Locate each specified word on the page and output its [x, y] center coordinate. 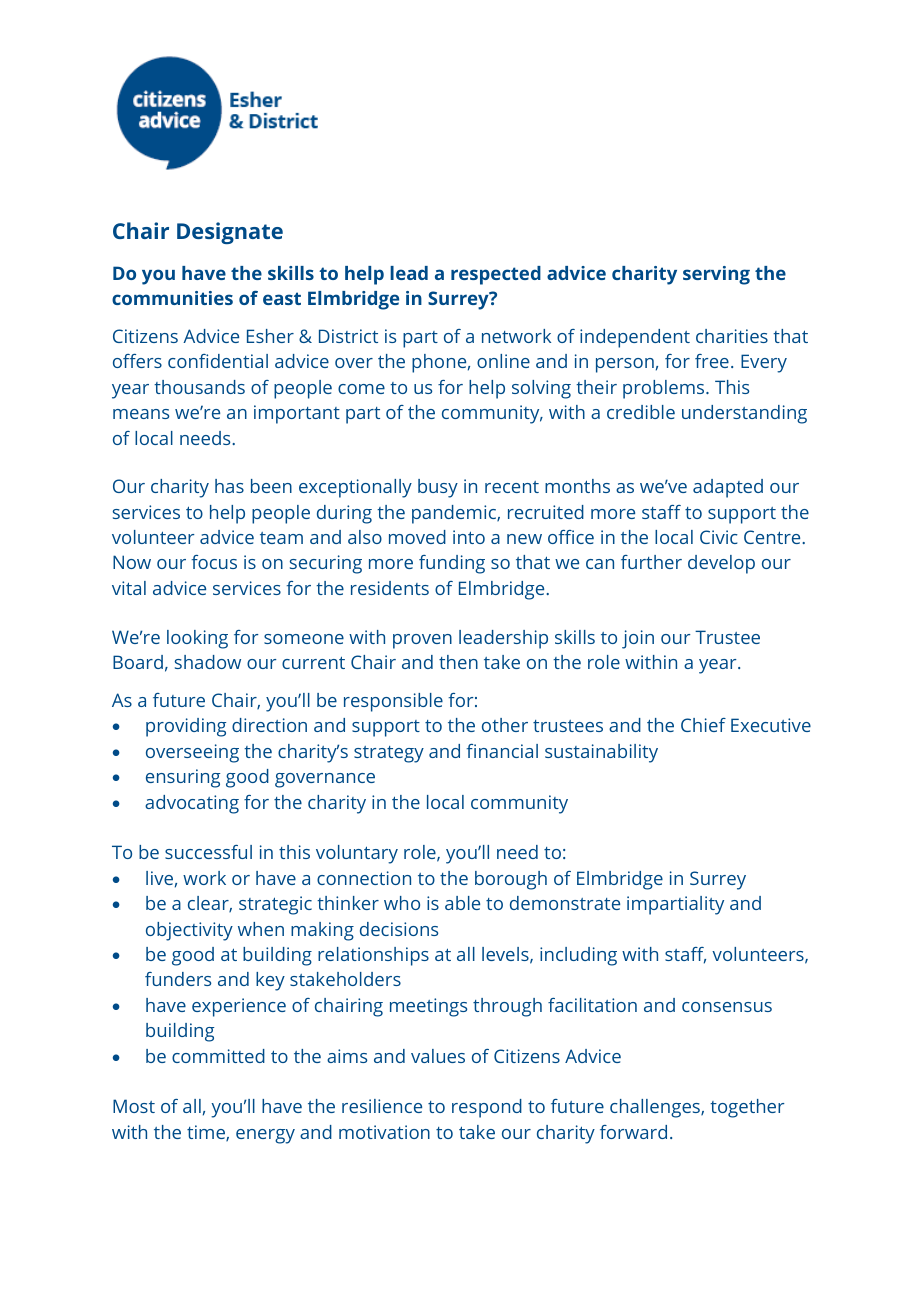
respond [487, 1108]
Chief [703, 725]
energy [265, 1136]
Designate [230, 233]
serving [716, 275]
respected [496, 275]
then [458, 662]
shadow [208, 662]
